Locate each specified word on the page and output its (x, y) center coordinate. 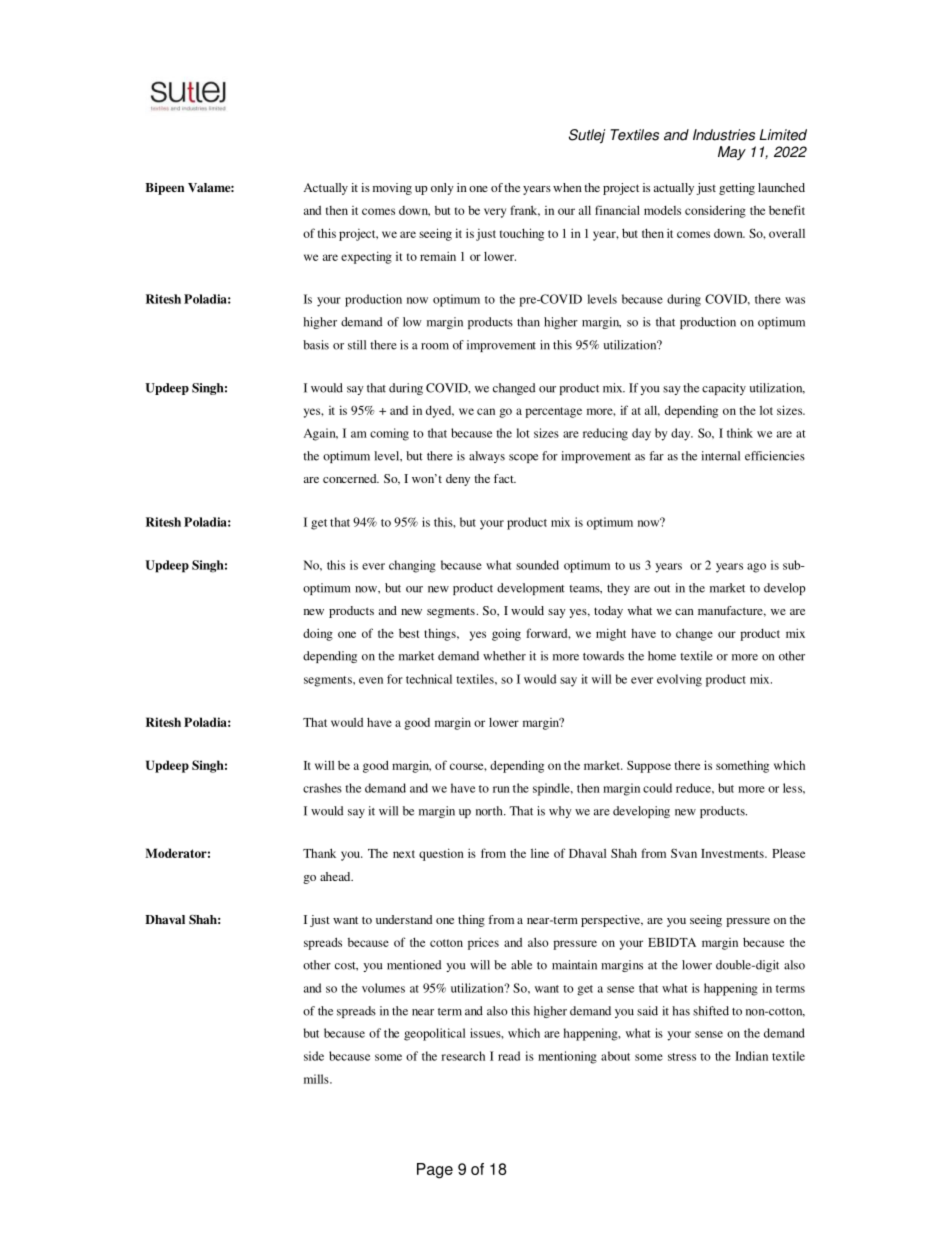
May (732, 153)
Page (435, 1171)
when (567, 187)
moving (392, 189)
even (371, 680)
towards (603, 656)
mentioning (567, 1057)
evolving (679, 680)
